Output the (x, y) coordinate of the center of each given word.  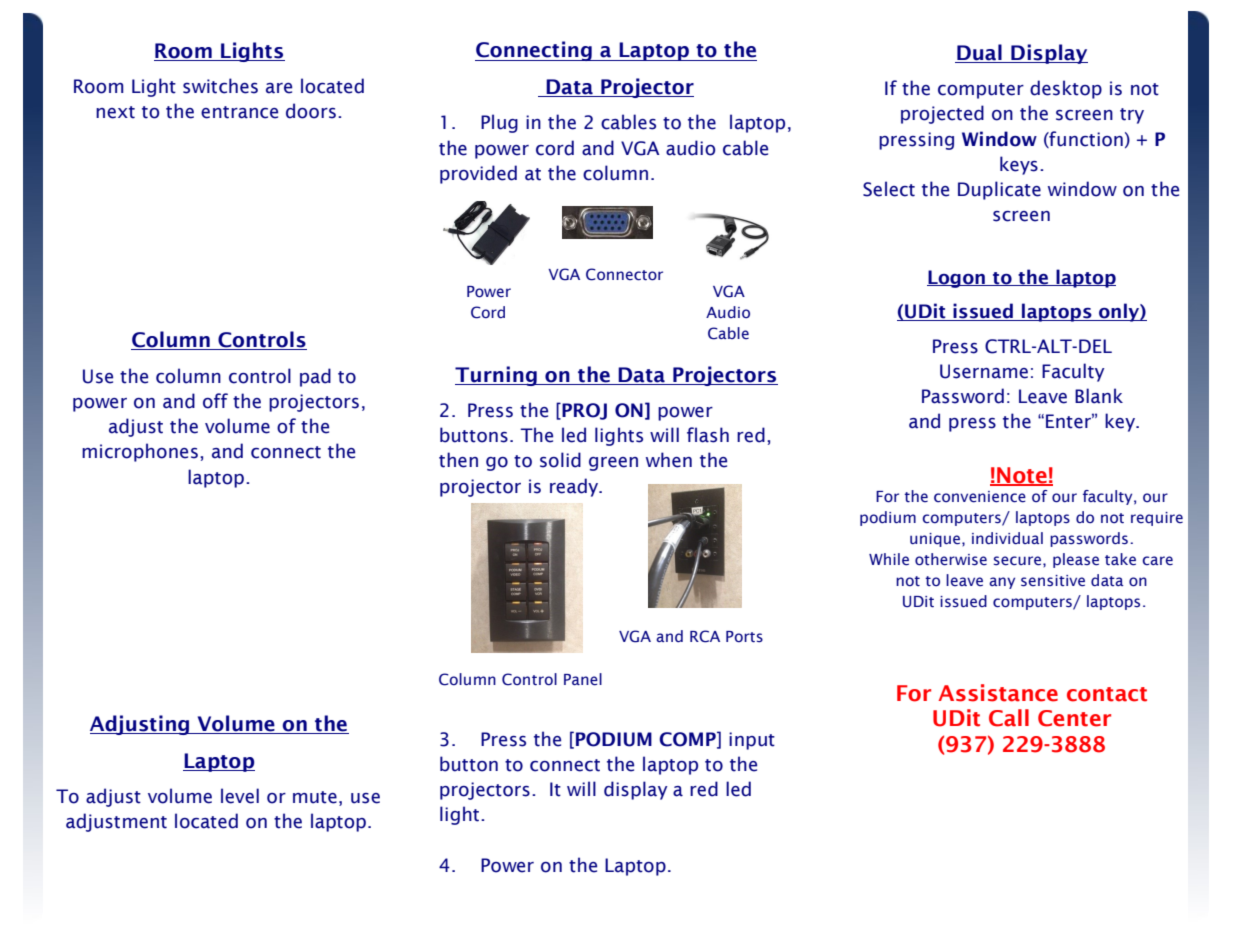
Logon (957, 279)
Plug (499, 123)
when (669, 460)
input (752, 741)
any (1002, 583)
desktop (1066, 89)
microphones (140, 452)
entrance (239, 112)
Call (1009, 718)
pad (315, 377)
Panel (583, 679)
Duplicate (999, 190)
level (240, 796)
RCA (705, 636)
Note (1022, 476)
